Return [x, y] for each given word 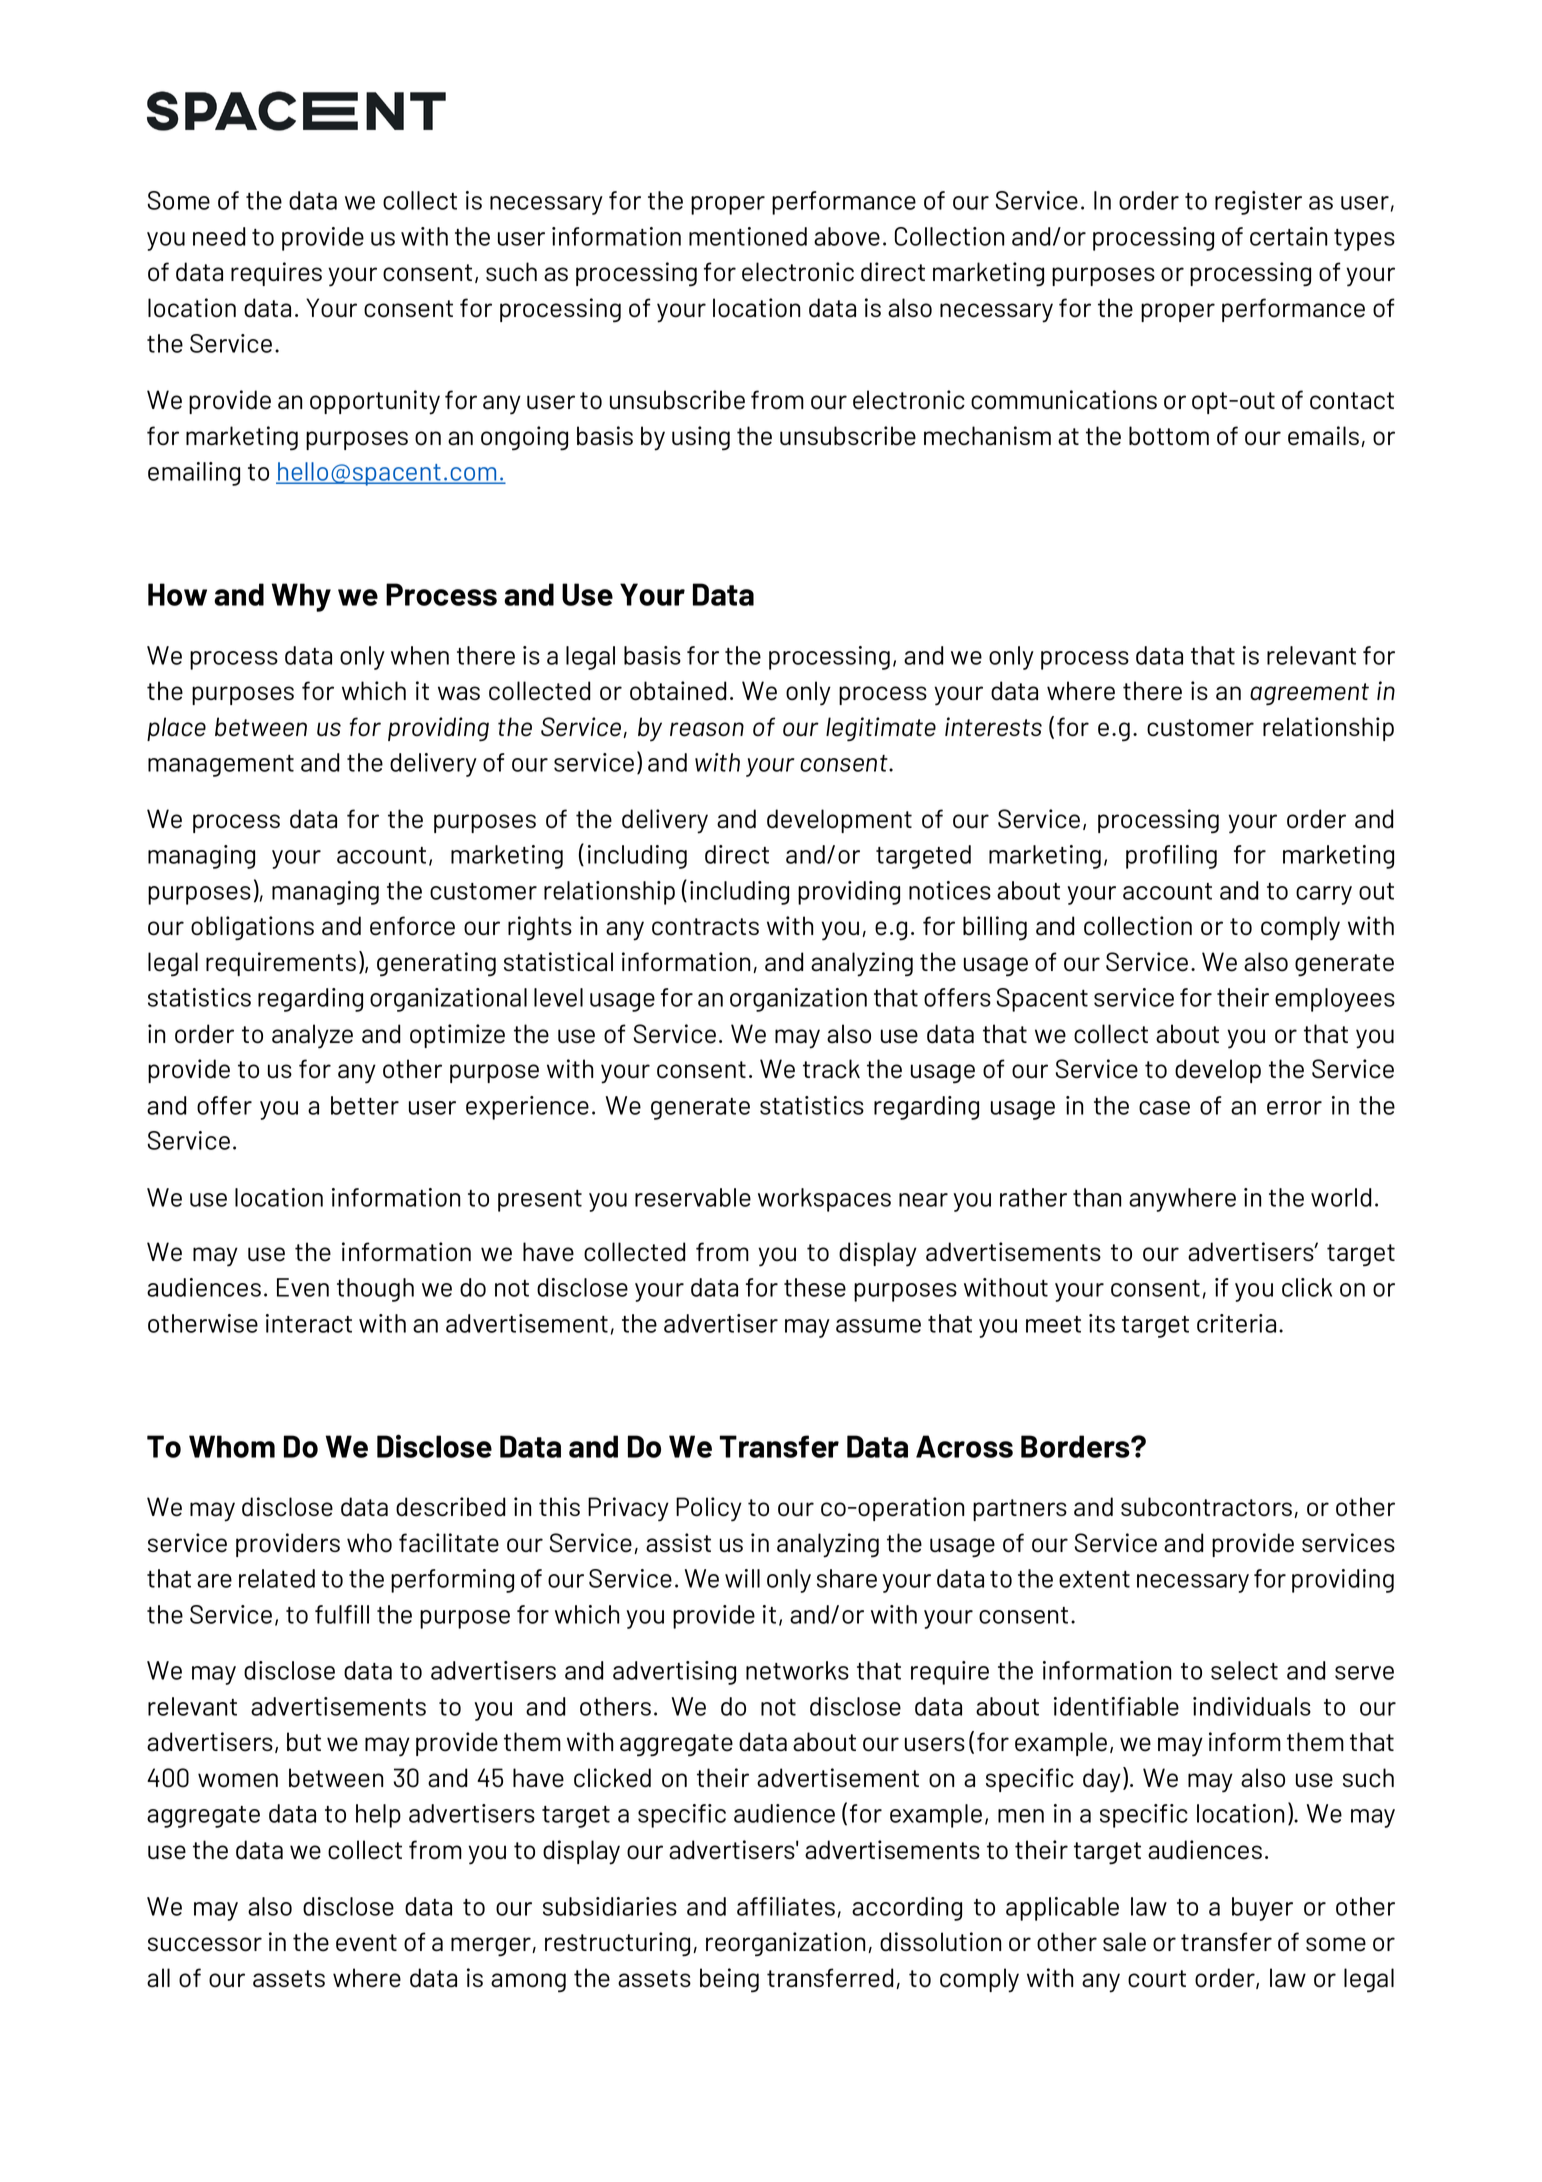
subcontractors [1208, 1507]
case [1164, 1108]
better [365, 1105]
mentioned [748, 236]
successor [205, 1944]
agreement [1309, 694]
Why [301, 597]
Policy [709, 1509]
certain [1288, 236]
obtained [678, 691]
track [831, 1069]
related [277, 1578]
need [219, 236]
